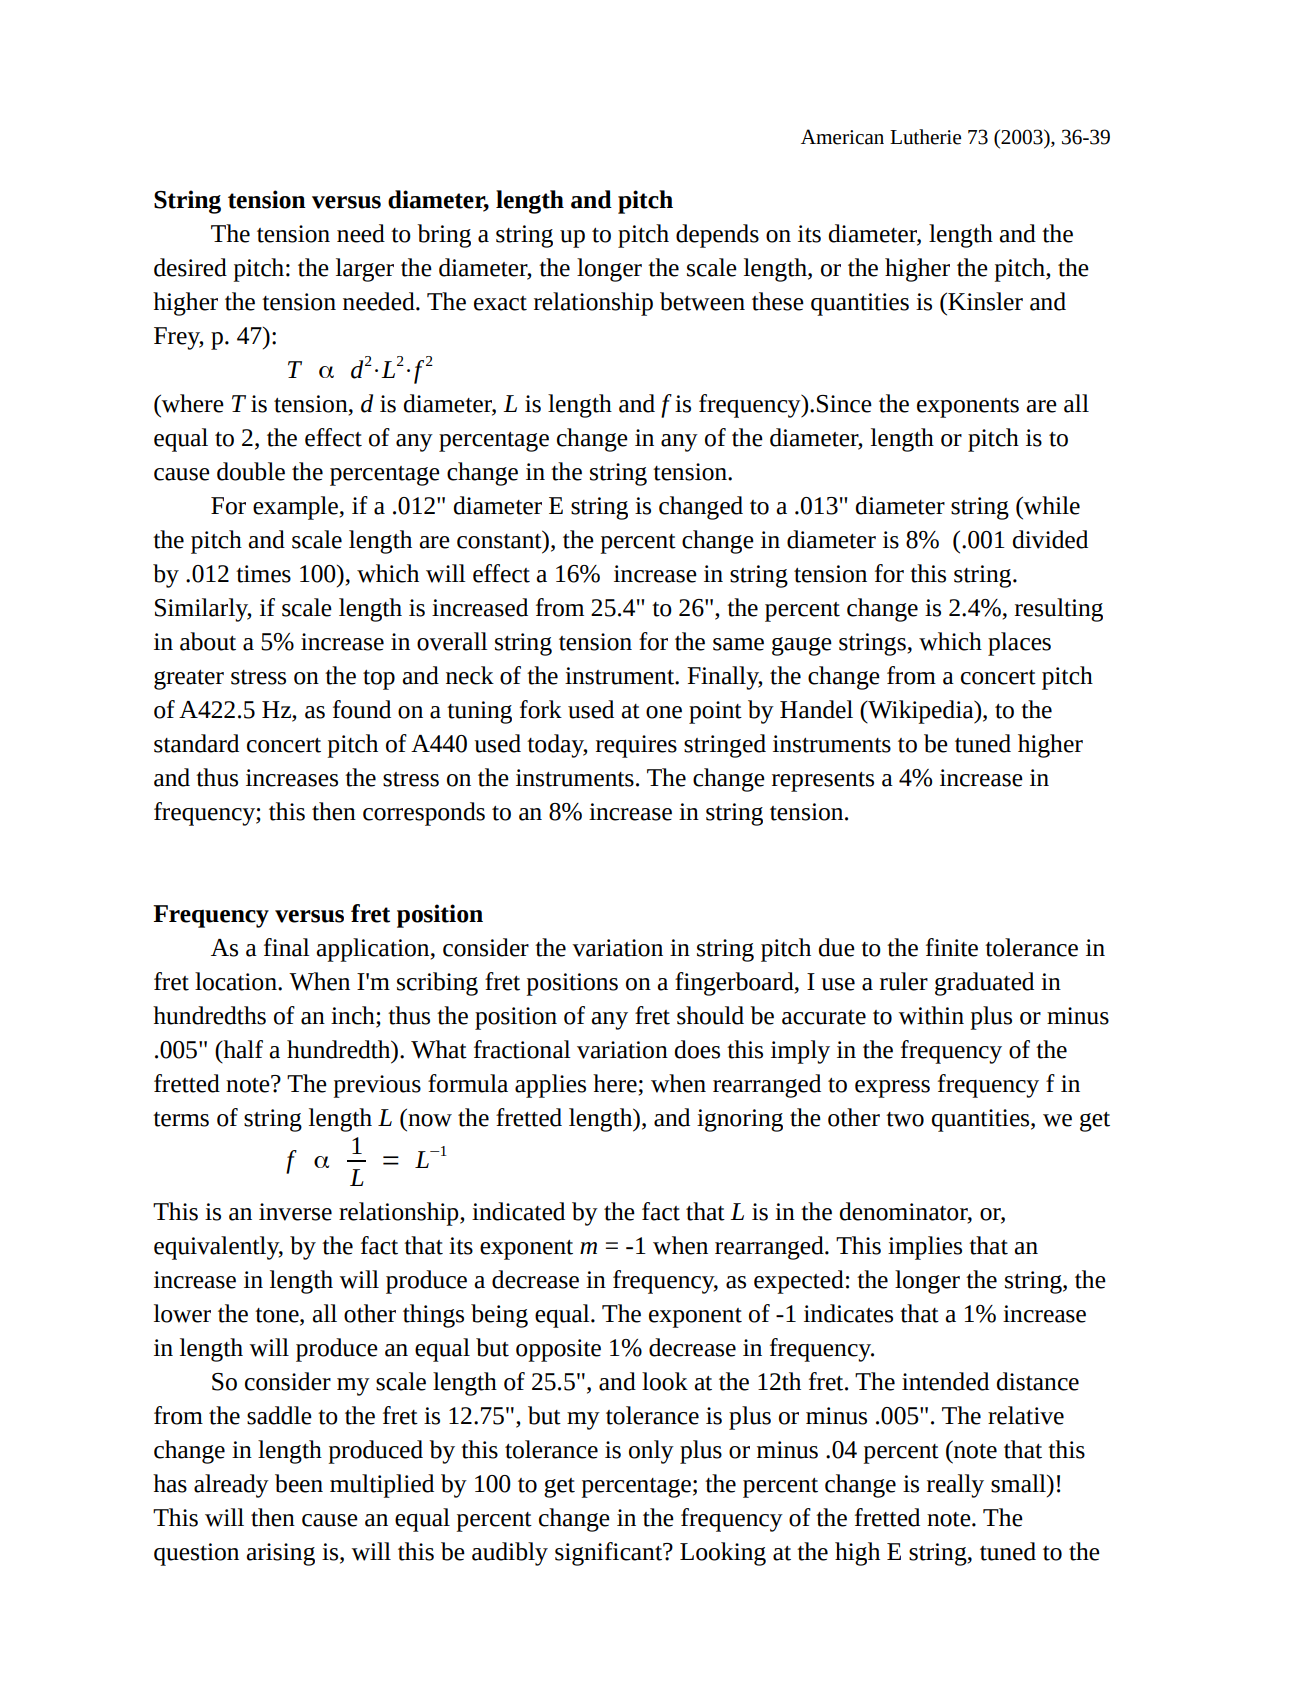  I want to click on constant, so click(500, 540).
